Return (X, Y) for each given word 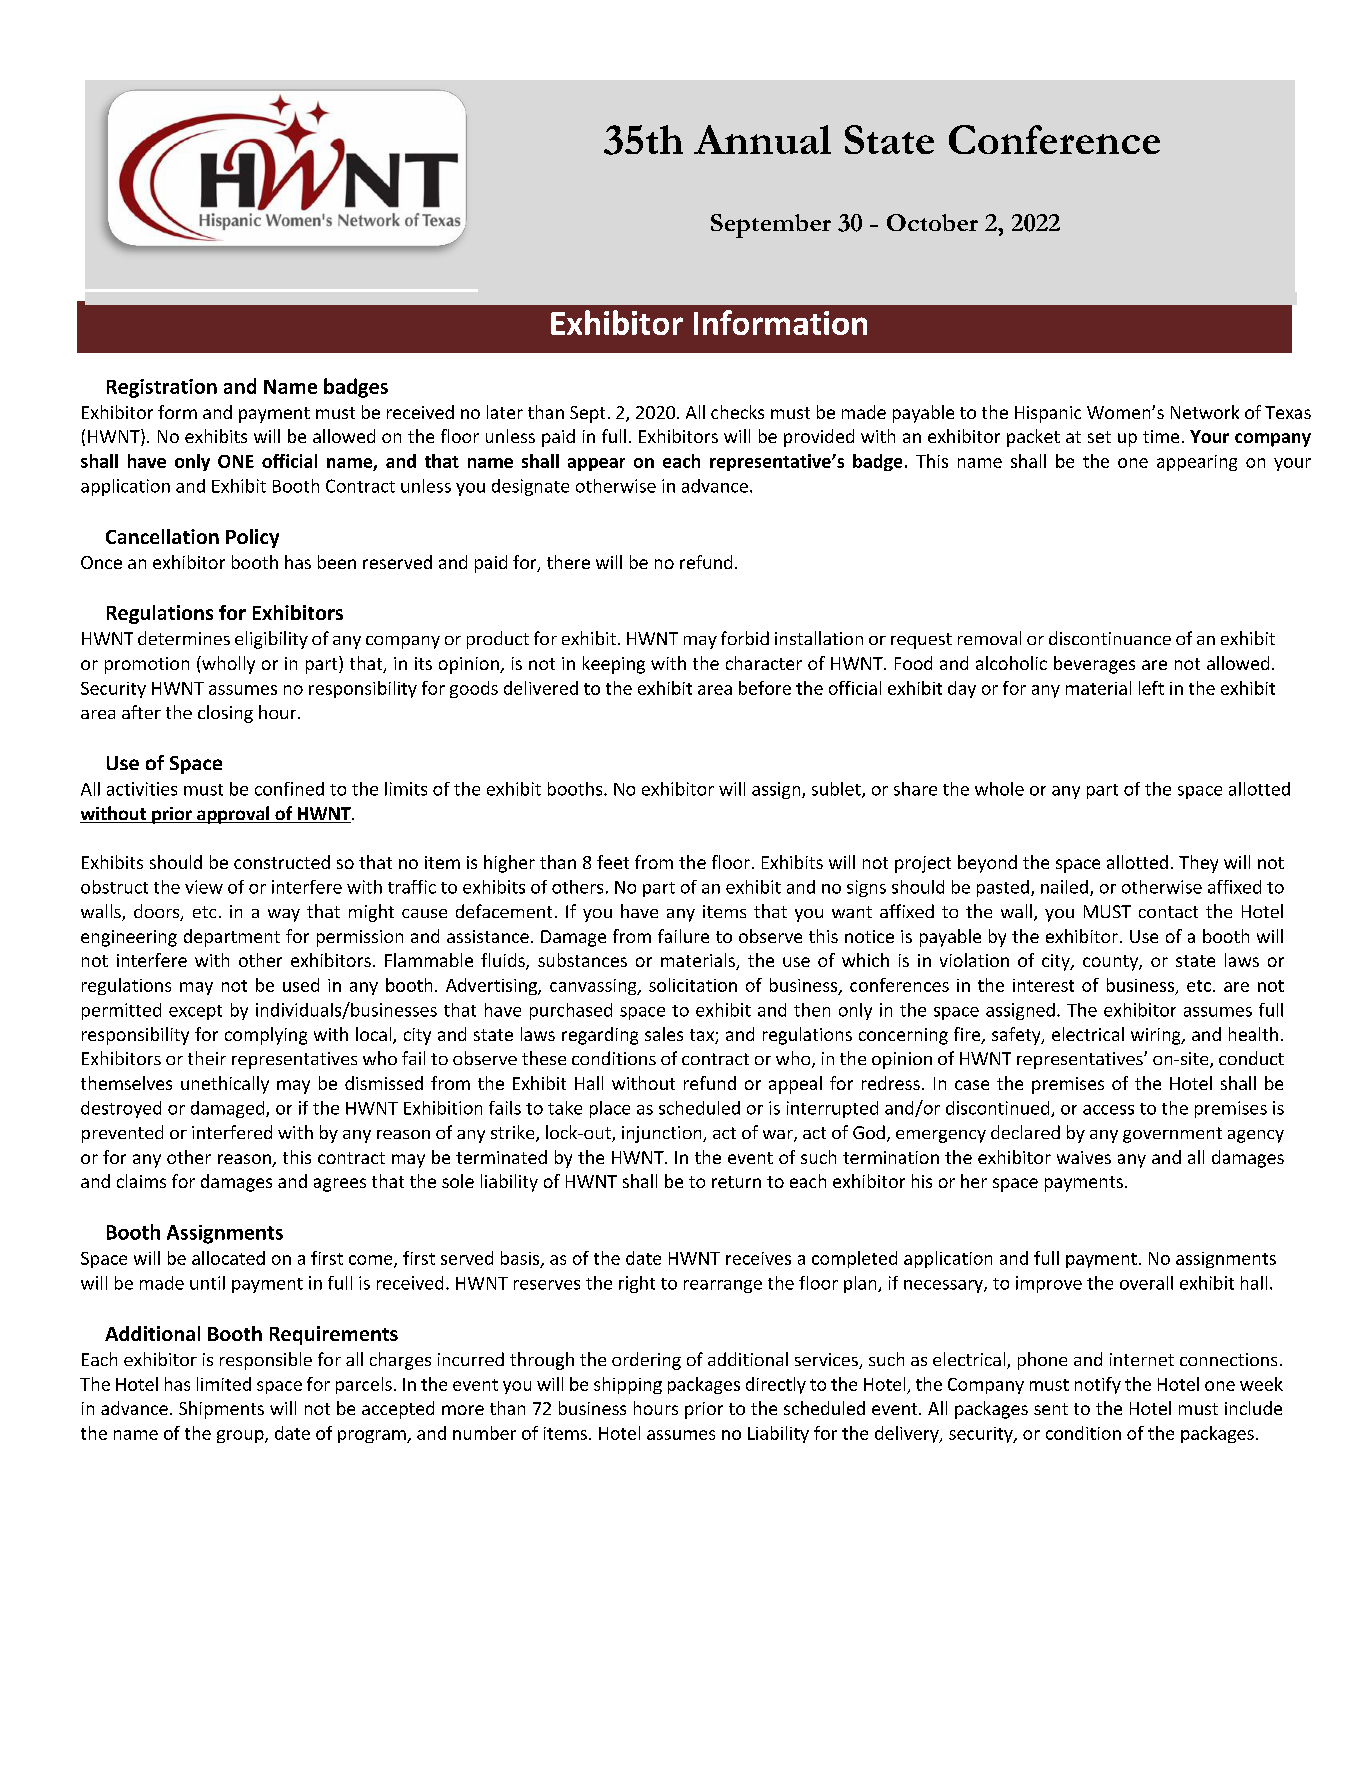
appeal (795, 1085)
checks (737, 412)
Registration (162, 388)
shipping (628, 1385)
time (1161, 436)
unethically (225, 1085)
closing (225, 714)
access (1108, 1110)
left (1151, 688)
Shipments (221, 1410)
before (765, 688)
